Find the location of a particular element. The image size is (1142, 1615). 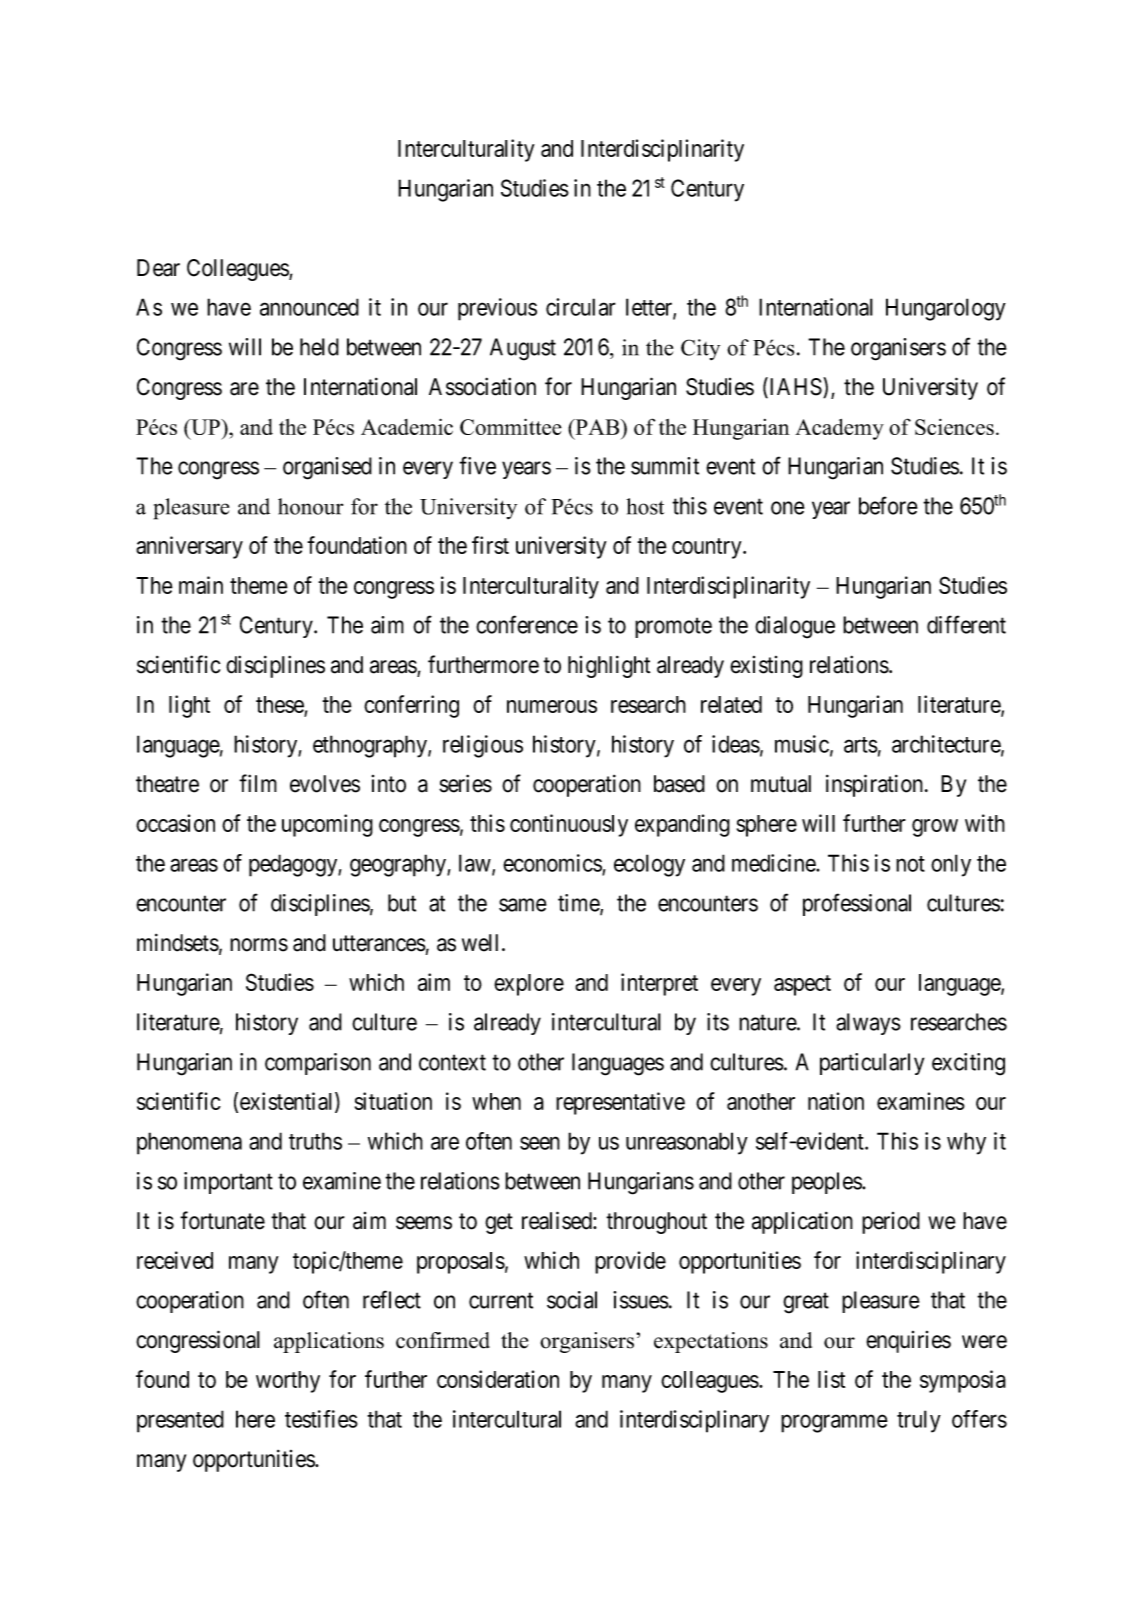

numerous is located at coordinates (552, 706).
